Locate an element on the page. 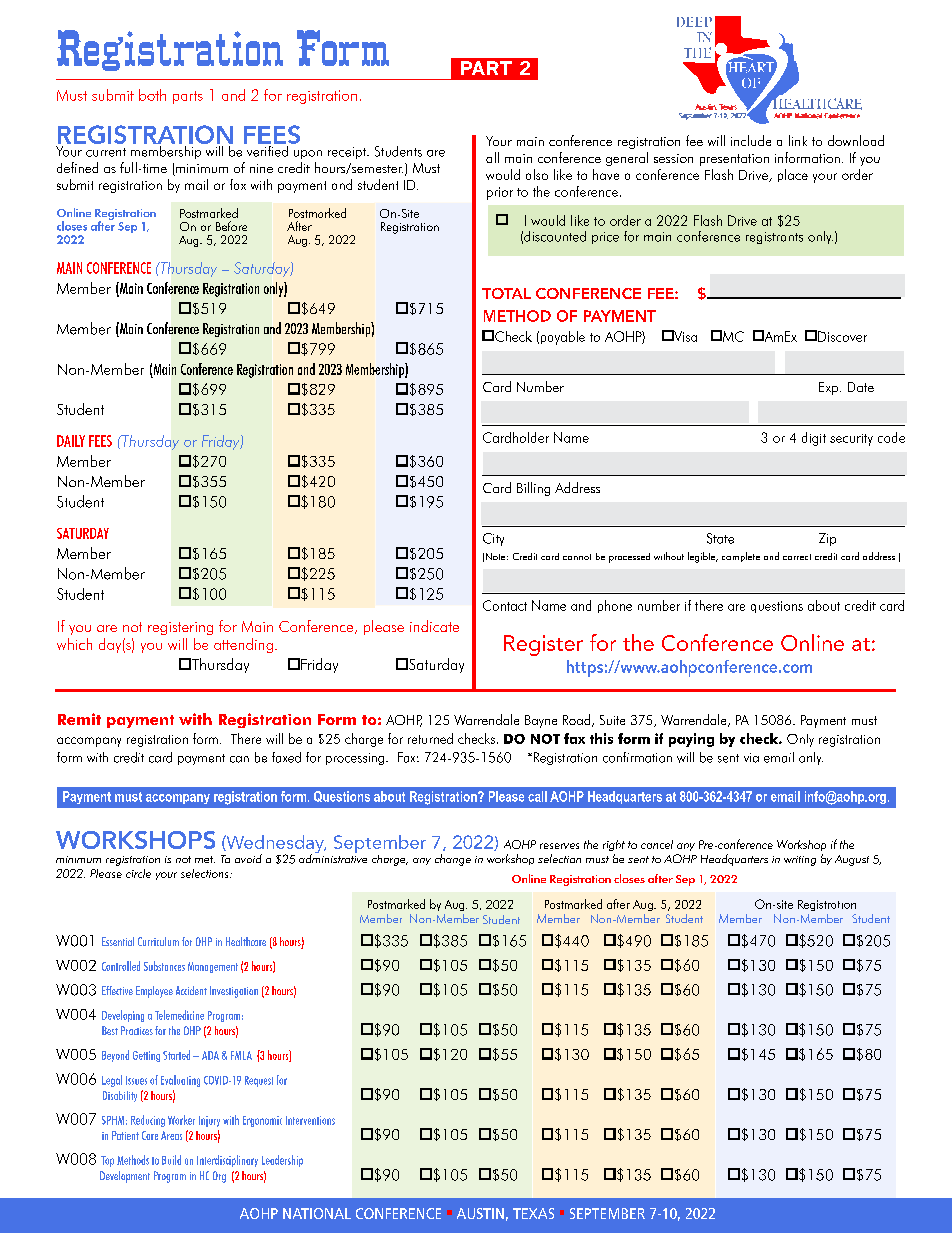 The image size is (952, 1233). indicate is located at coordinates (434, 626).
